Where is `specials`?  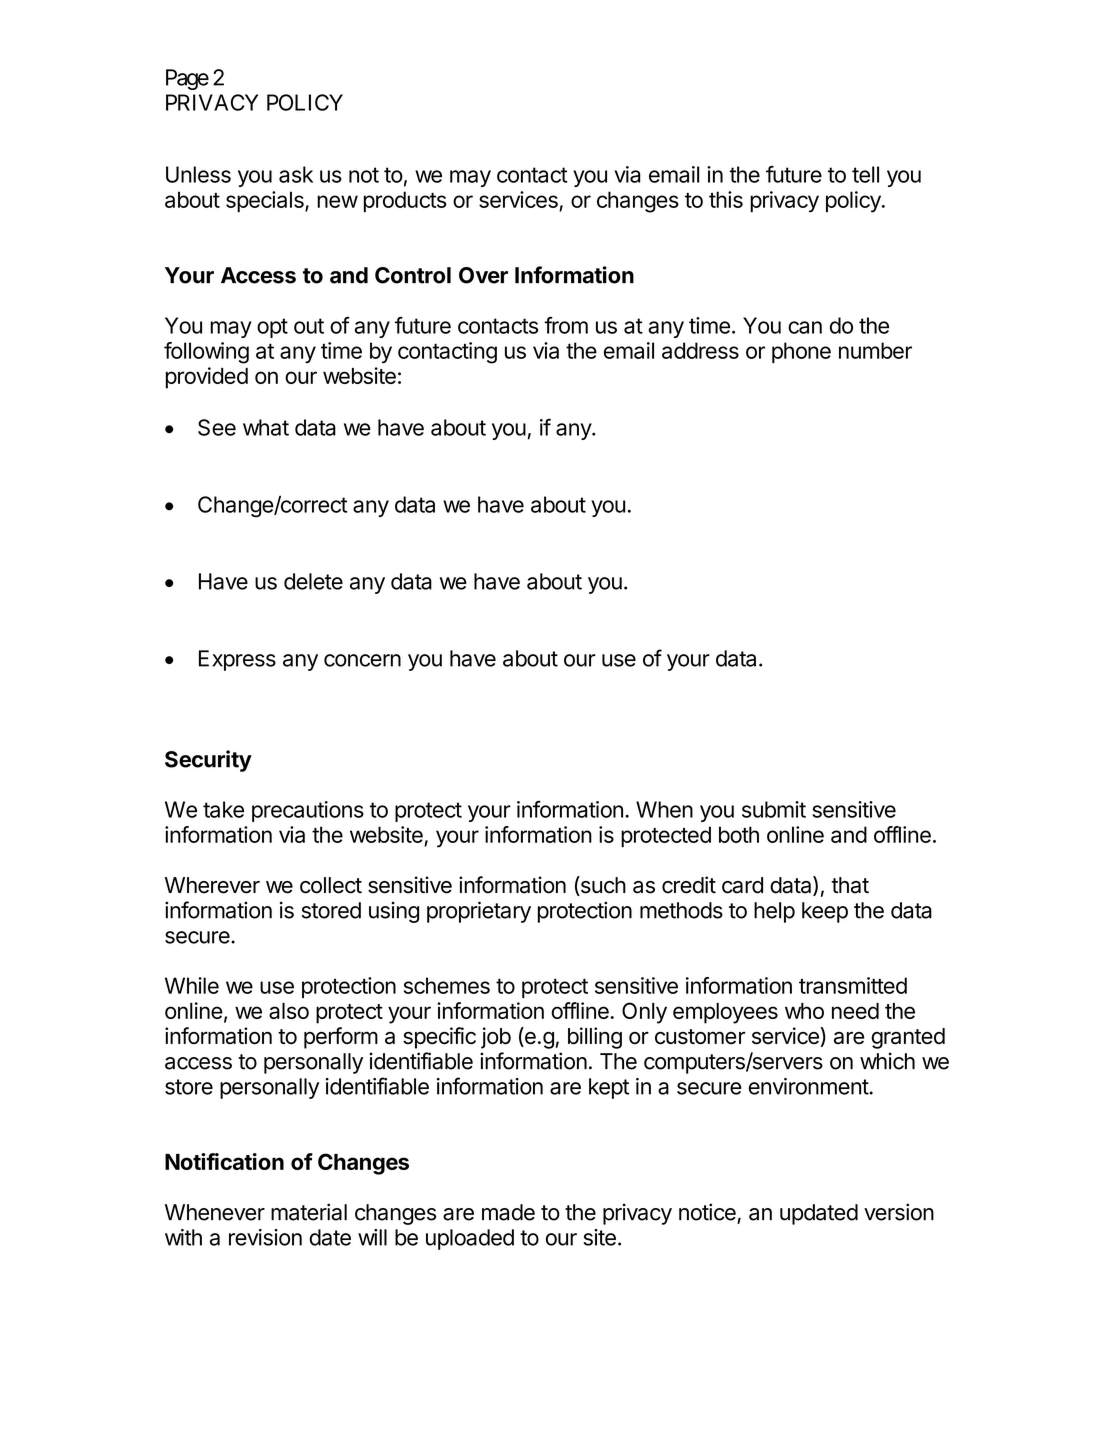
specials is located at coordinates (266, 202).
